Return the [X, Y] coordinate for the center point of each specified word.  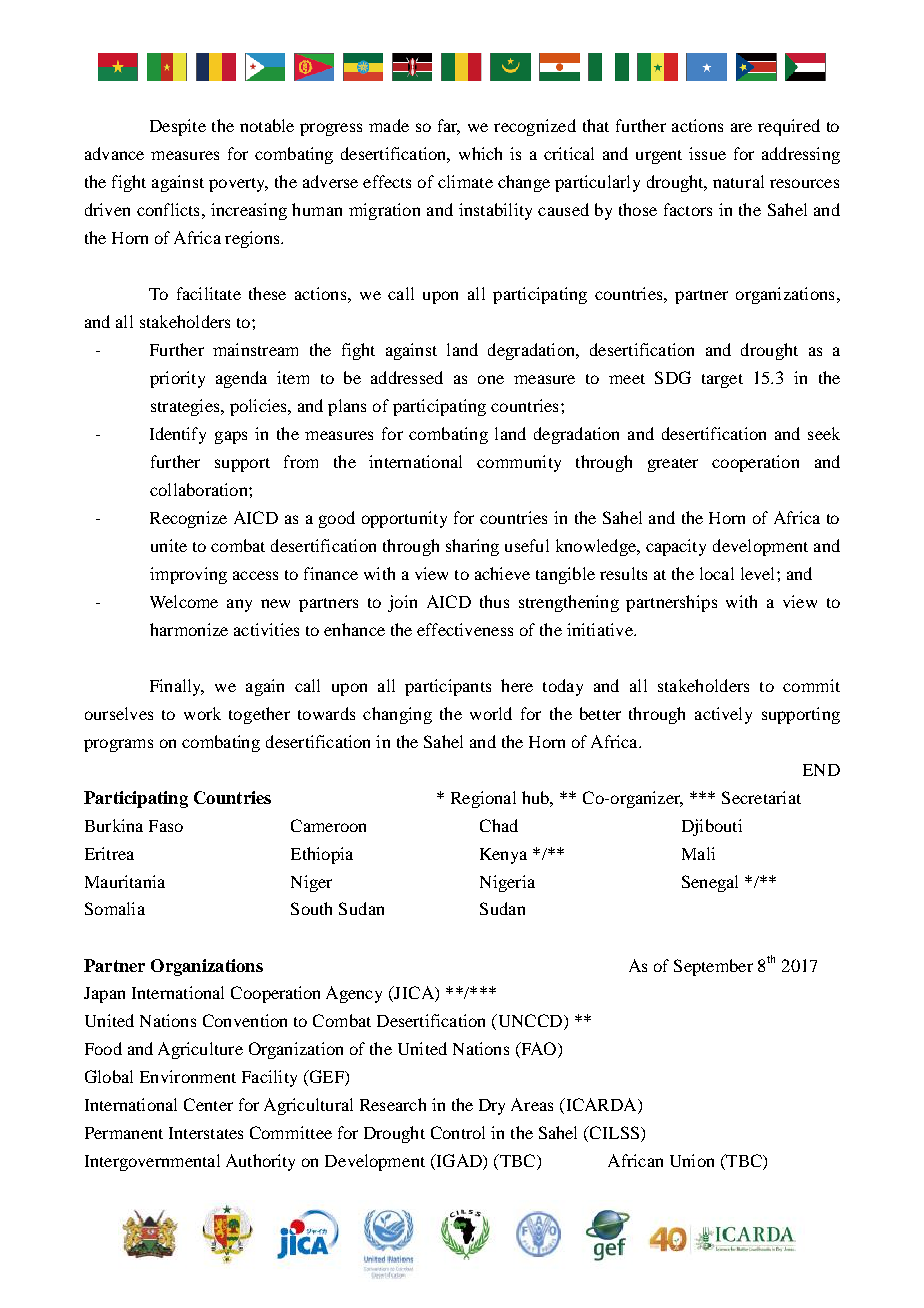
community [519, 463]
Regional [483, 799]
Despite [178, 127]
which [480, 153]
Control [458, 1132]
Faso [166, 826]
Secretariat [761, 797]
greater [673, 465]
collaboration [200, 489]
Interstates [206, 1133]
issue [707, 153]
